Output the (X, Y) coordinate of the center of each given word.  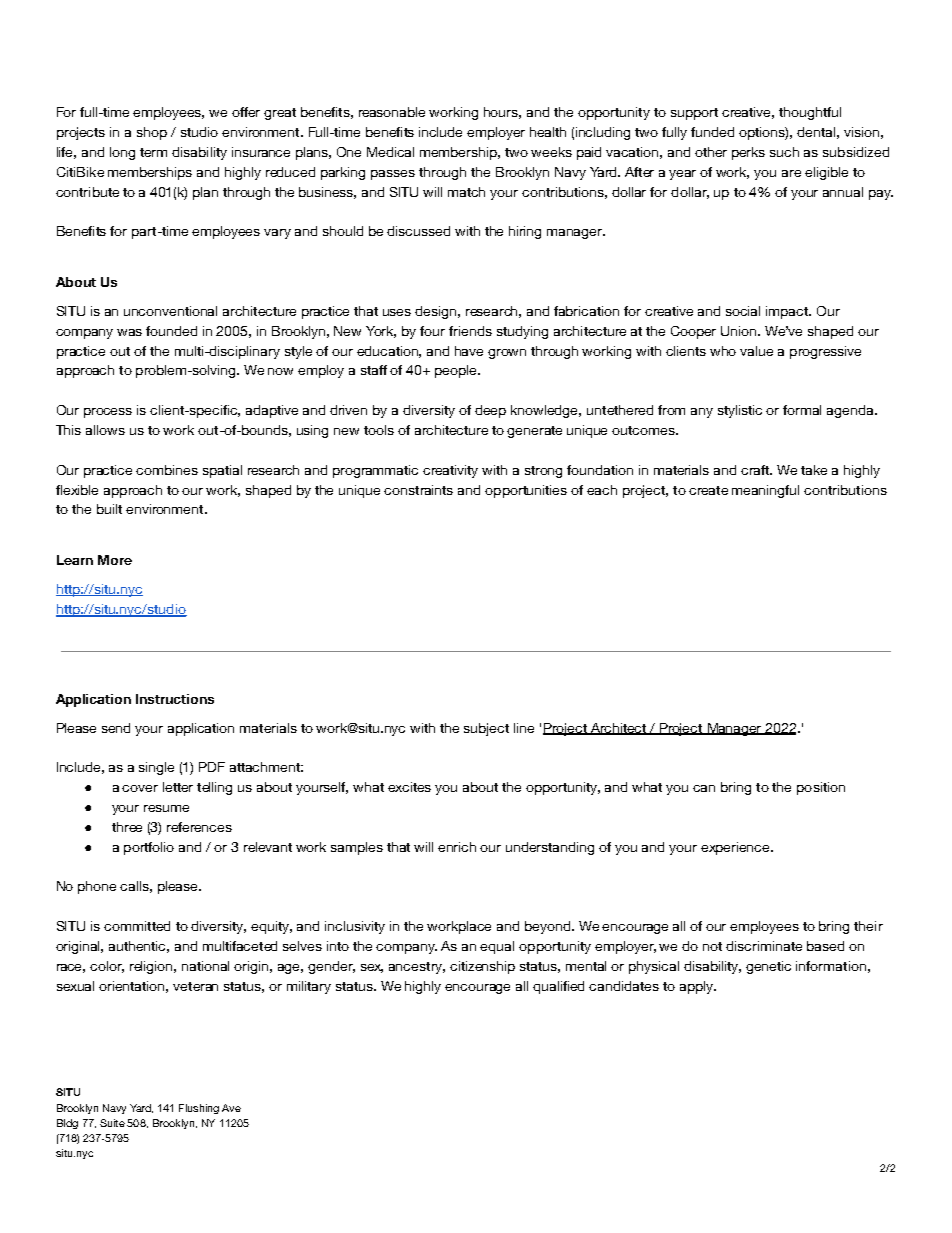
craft (756, 470)
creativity (450, 471)
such (784, 152)
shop (152, 133)
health (548, 132)
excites (409, 787)
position (821, 788)
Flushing (199, 1109)
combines (167, 470)
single (156, 768)
